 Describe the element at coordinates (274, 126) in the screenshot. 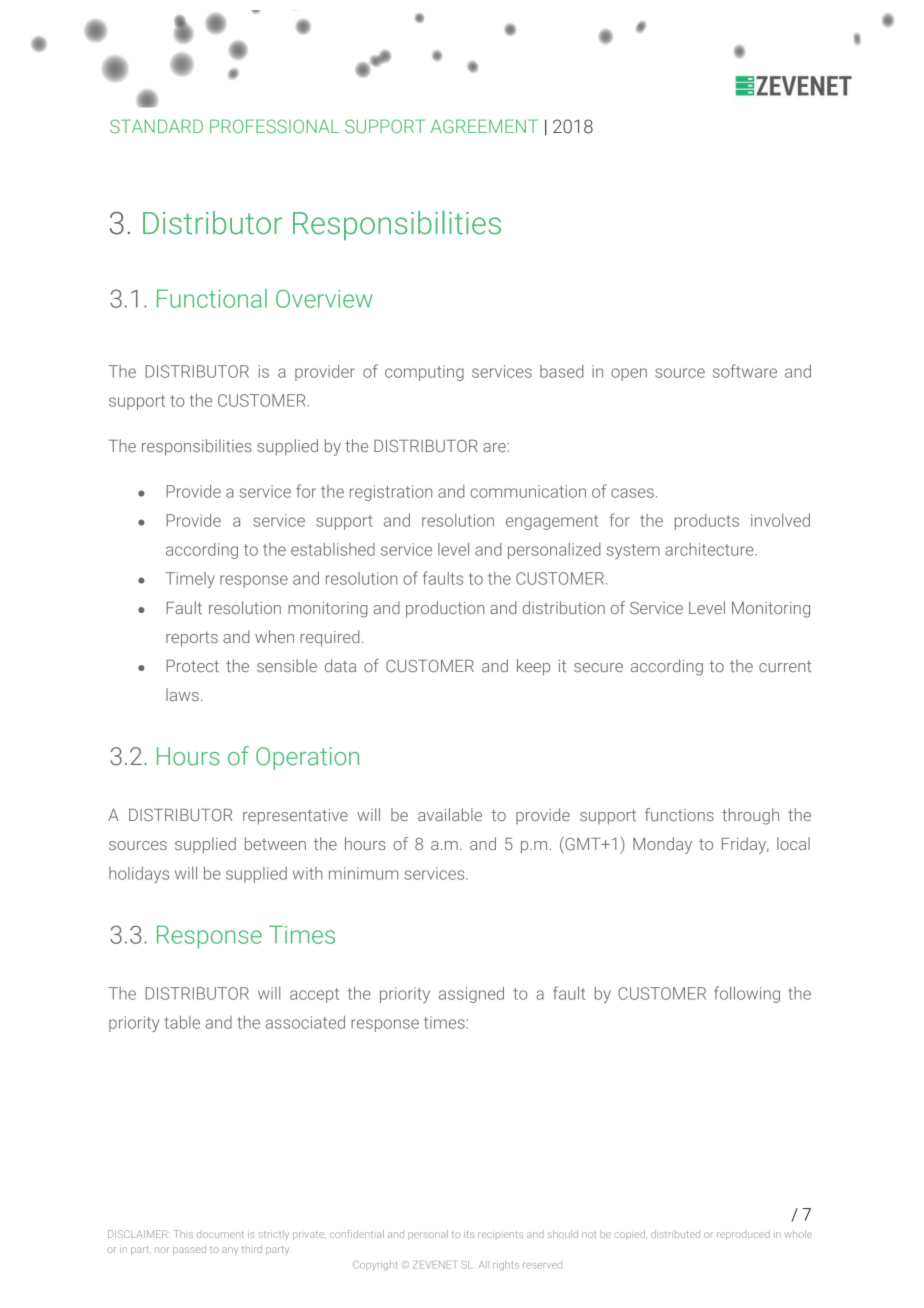

I see `PROFESSIONAL` at that location.
